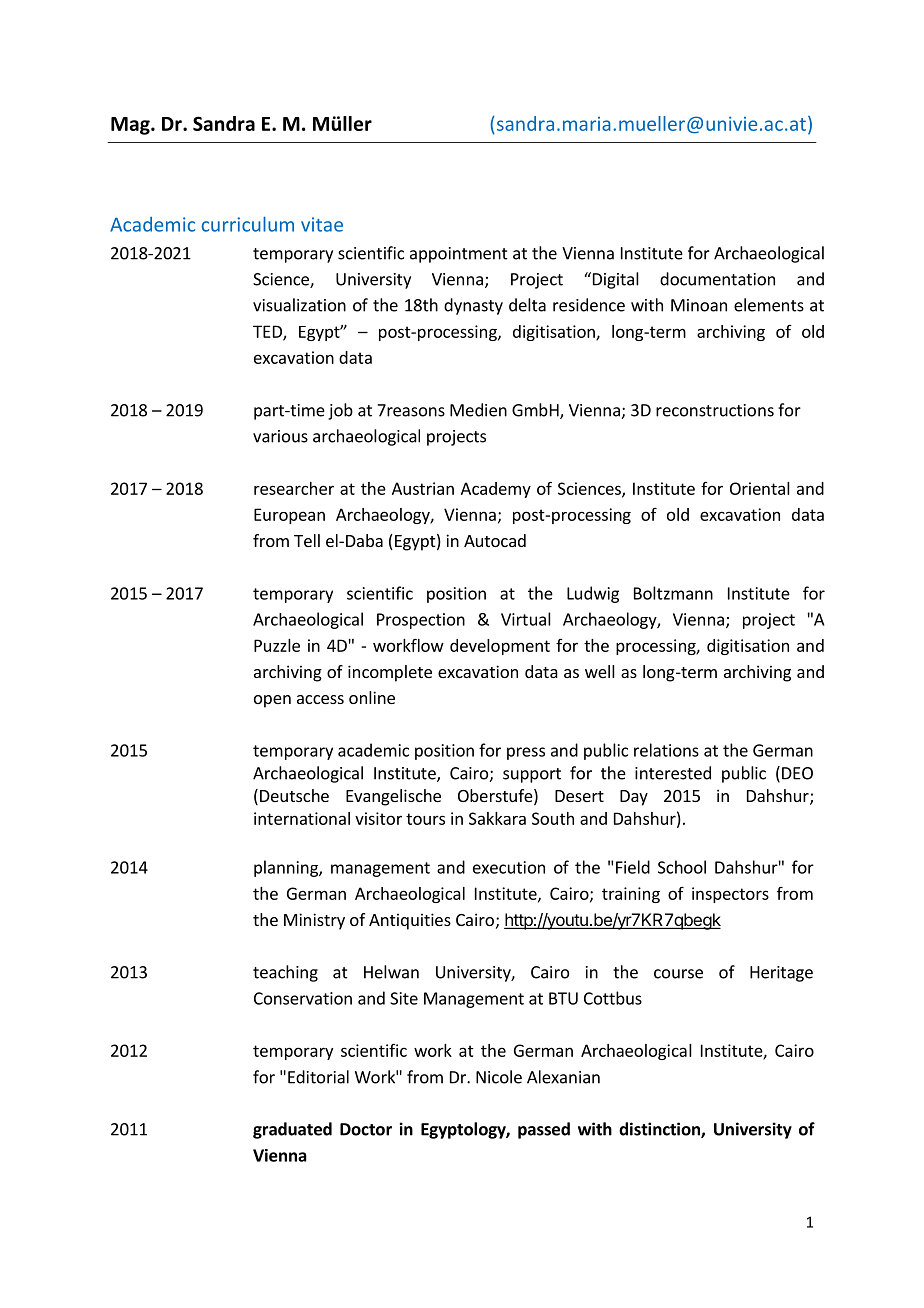 The width and height of the screenshot is (924, 1308). What do you see at coordinates (500, 647) in the screenshot?
I see `development` at bounding box center [500, 647].
